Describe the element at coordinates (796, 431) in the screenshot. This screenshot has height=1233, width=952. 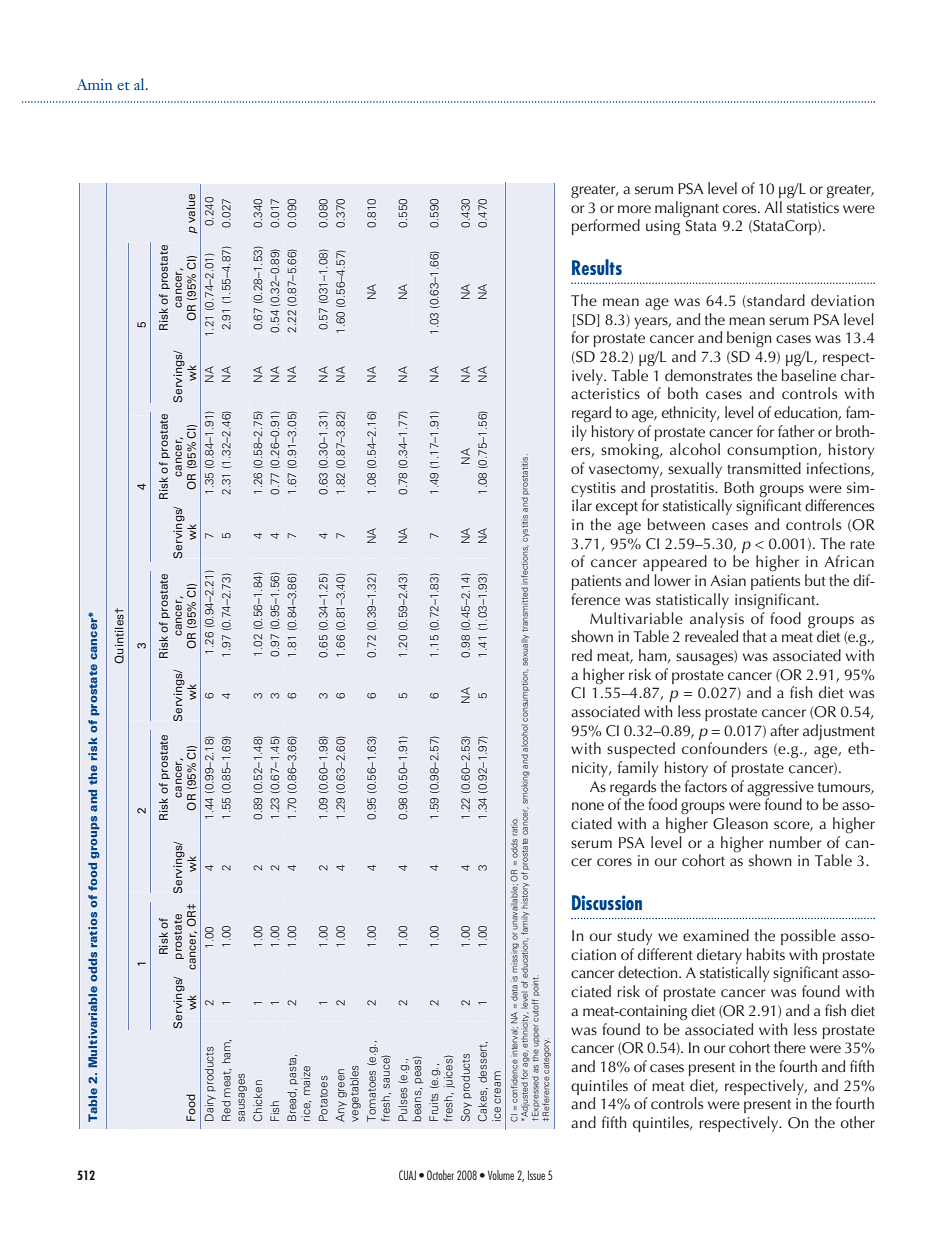
I see `father` at that location.
